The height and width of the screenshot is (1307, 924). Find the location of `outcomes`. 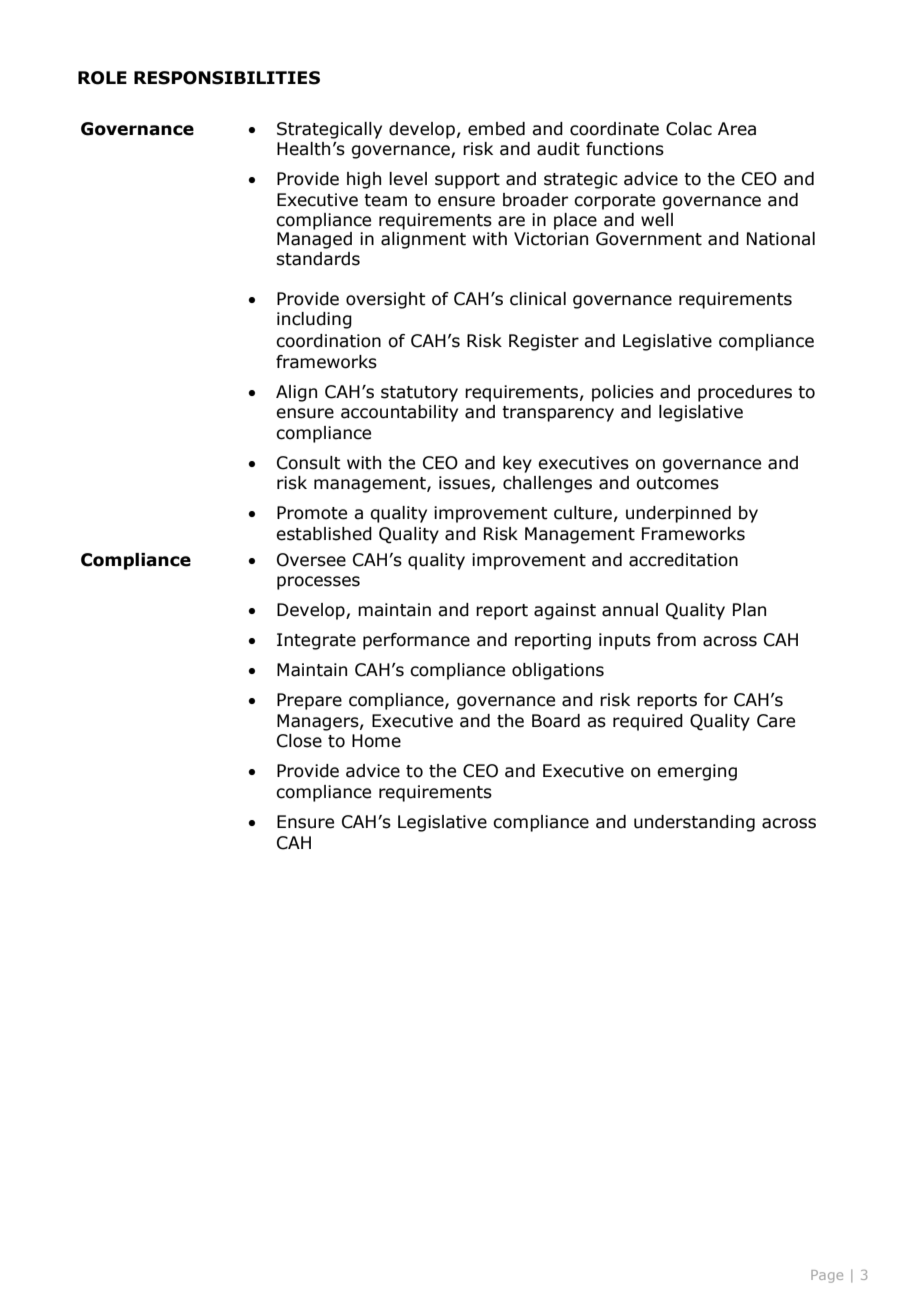

outcomes is located at coordinates (677, 483).
